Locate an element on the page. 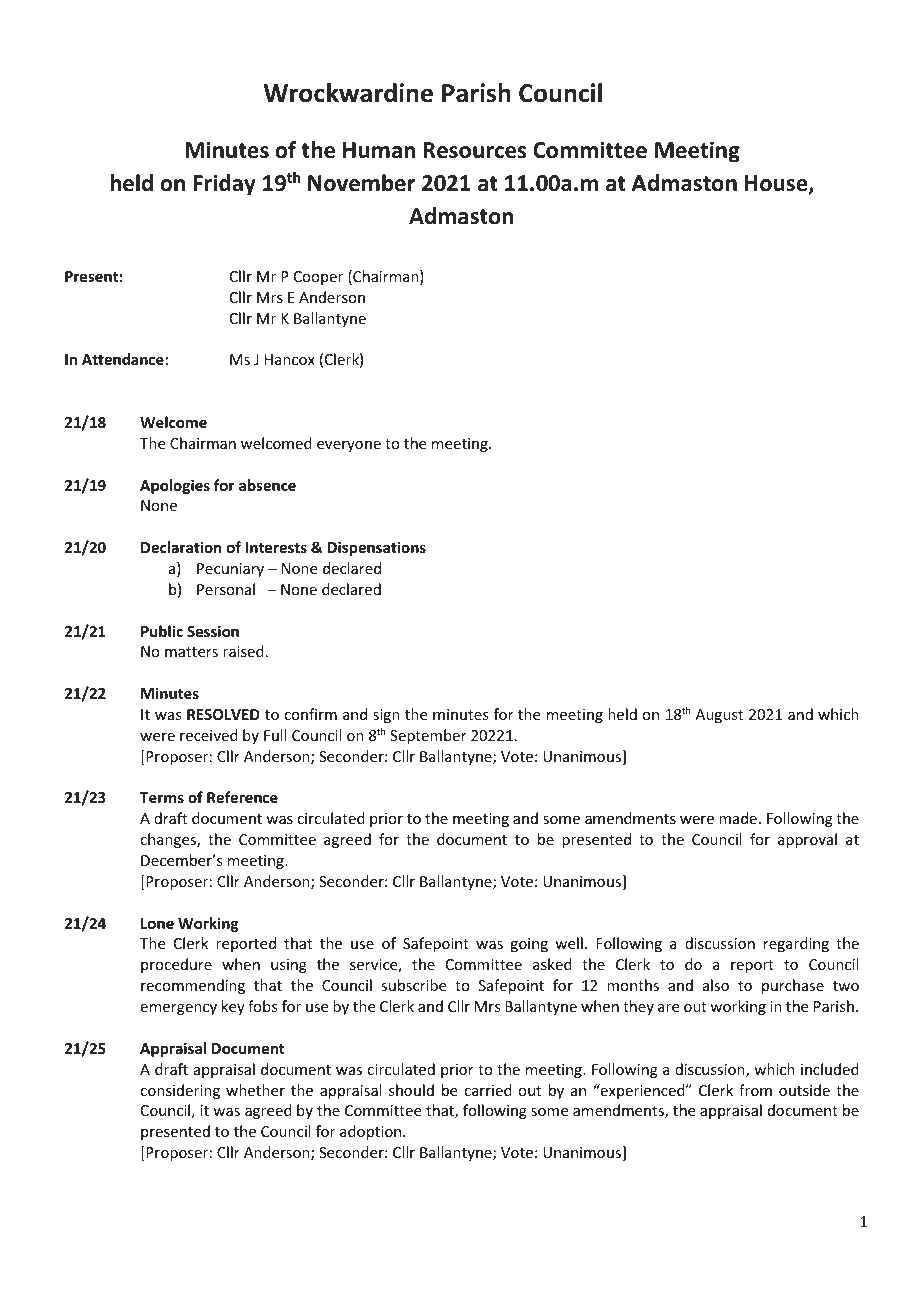 The height and width of the image is (1308, 924). House is located at coordinates (777, 184).
